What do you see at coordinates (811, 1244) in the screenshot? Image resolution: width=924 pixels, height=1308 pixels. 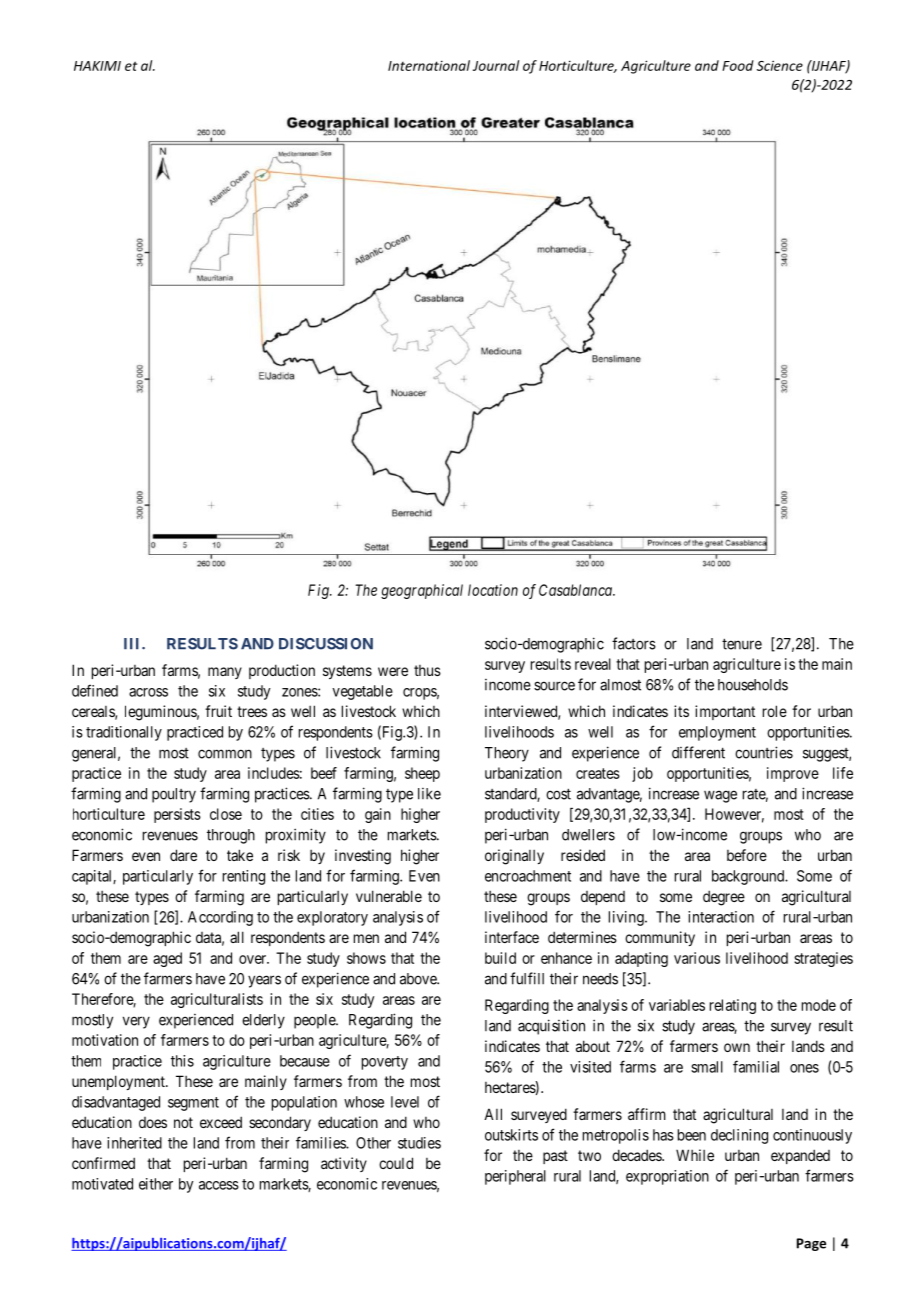 I see `Page` at bounding box center [811, 1244].
